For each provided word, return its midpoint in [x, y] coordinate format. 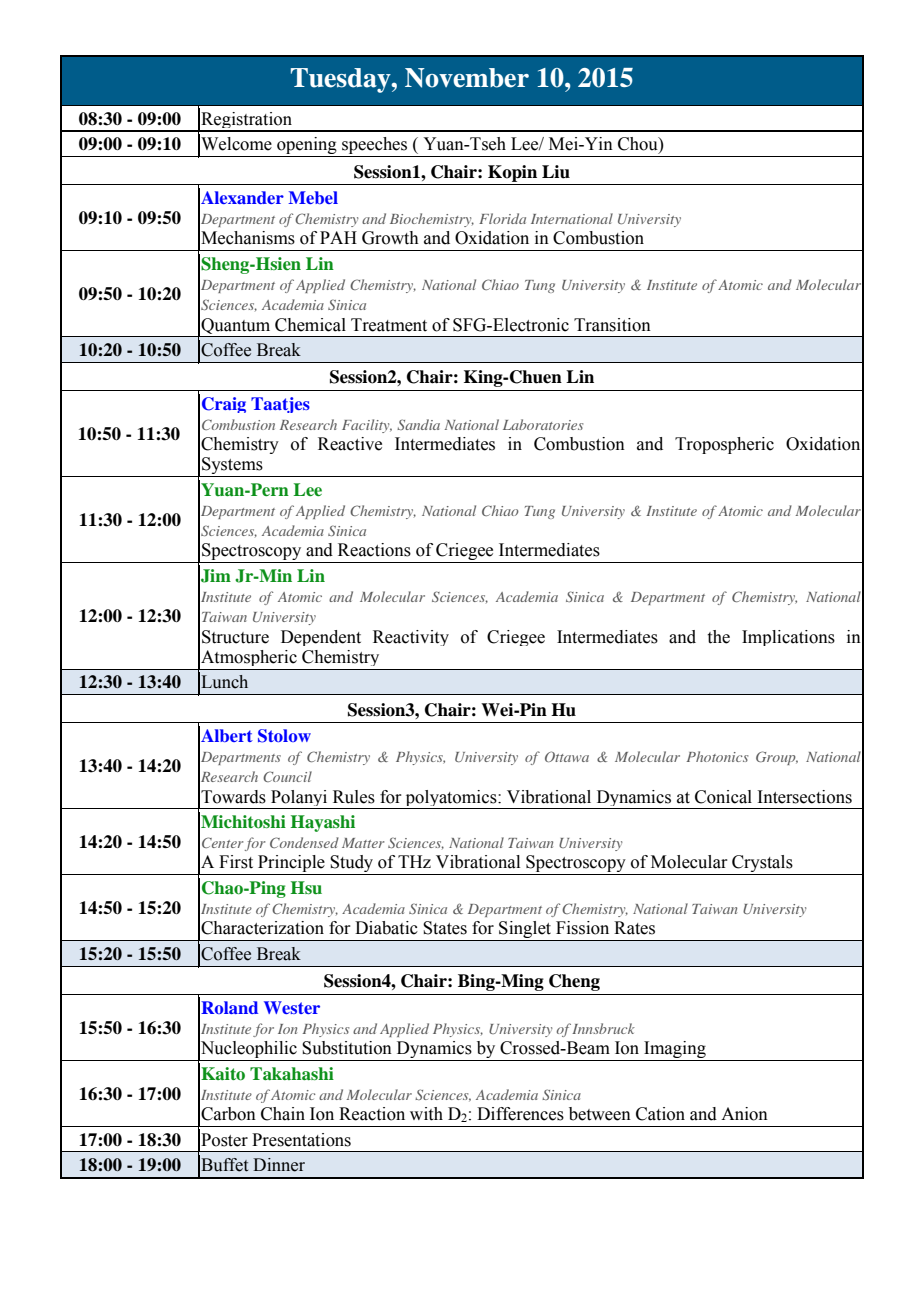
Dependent [321, 638]
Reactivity [411, 638]
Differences [520, 1114]
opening [307, 147]
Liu [556, 172]
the [719, 637]
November [467, 78]
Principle [291, 865]
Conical [723, 797]
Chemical [310, 325]
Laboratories [543, 424]
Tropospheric [724, 445]
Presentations [301, 1140]
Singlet [525, 931]
